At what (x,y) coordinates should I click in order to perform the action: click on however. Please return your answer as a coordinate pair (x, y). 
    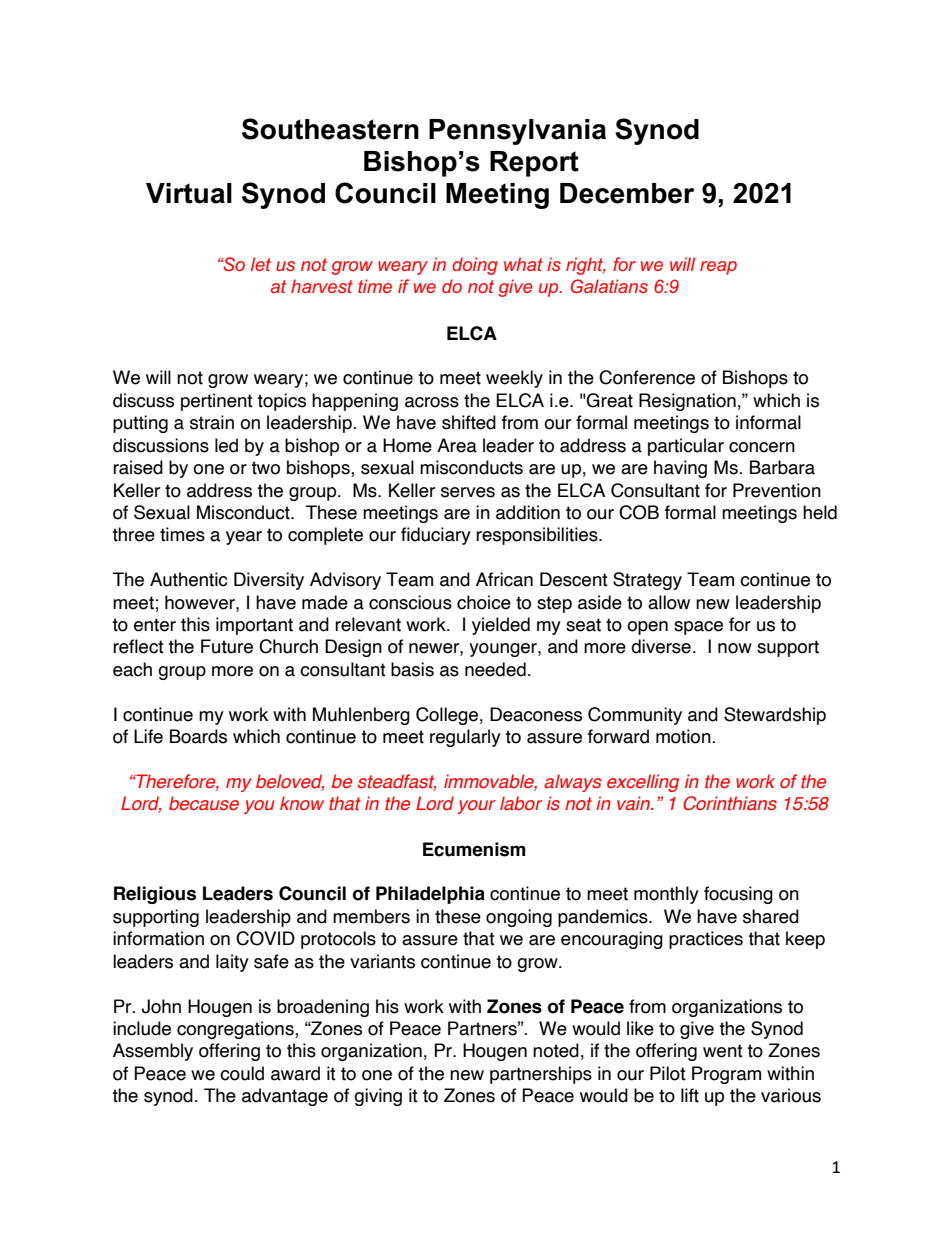
    Looking at the image, I should click on (201, 602).
